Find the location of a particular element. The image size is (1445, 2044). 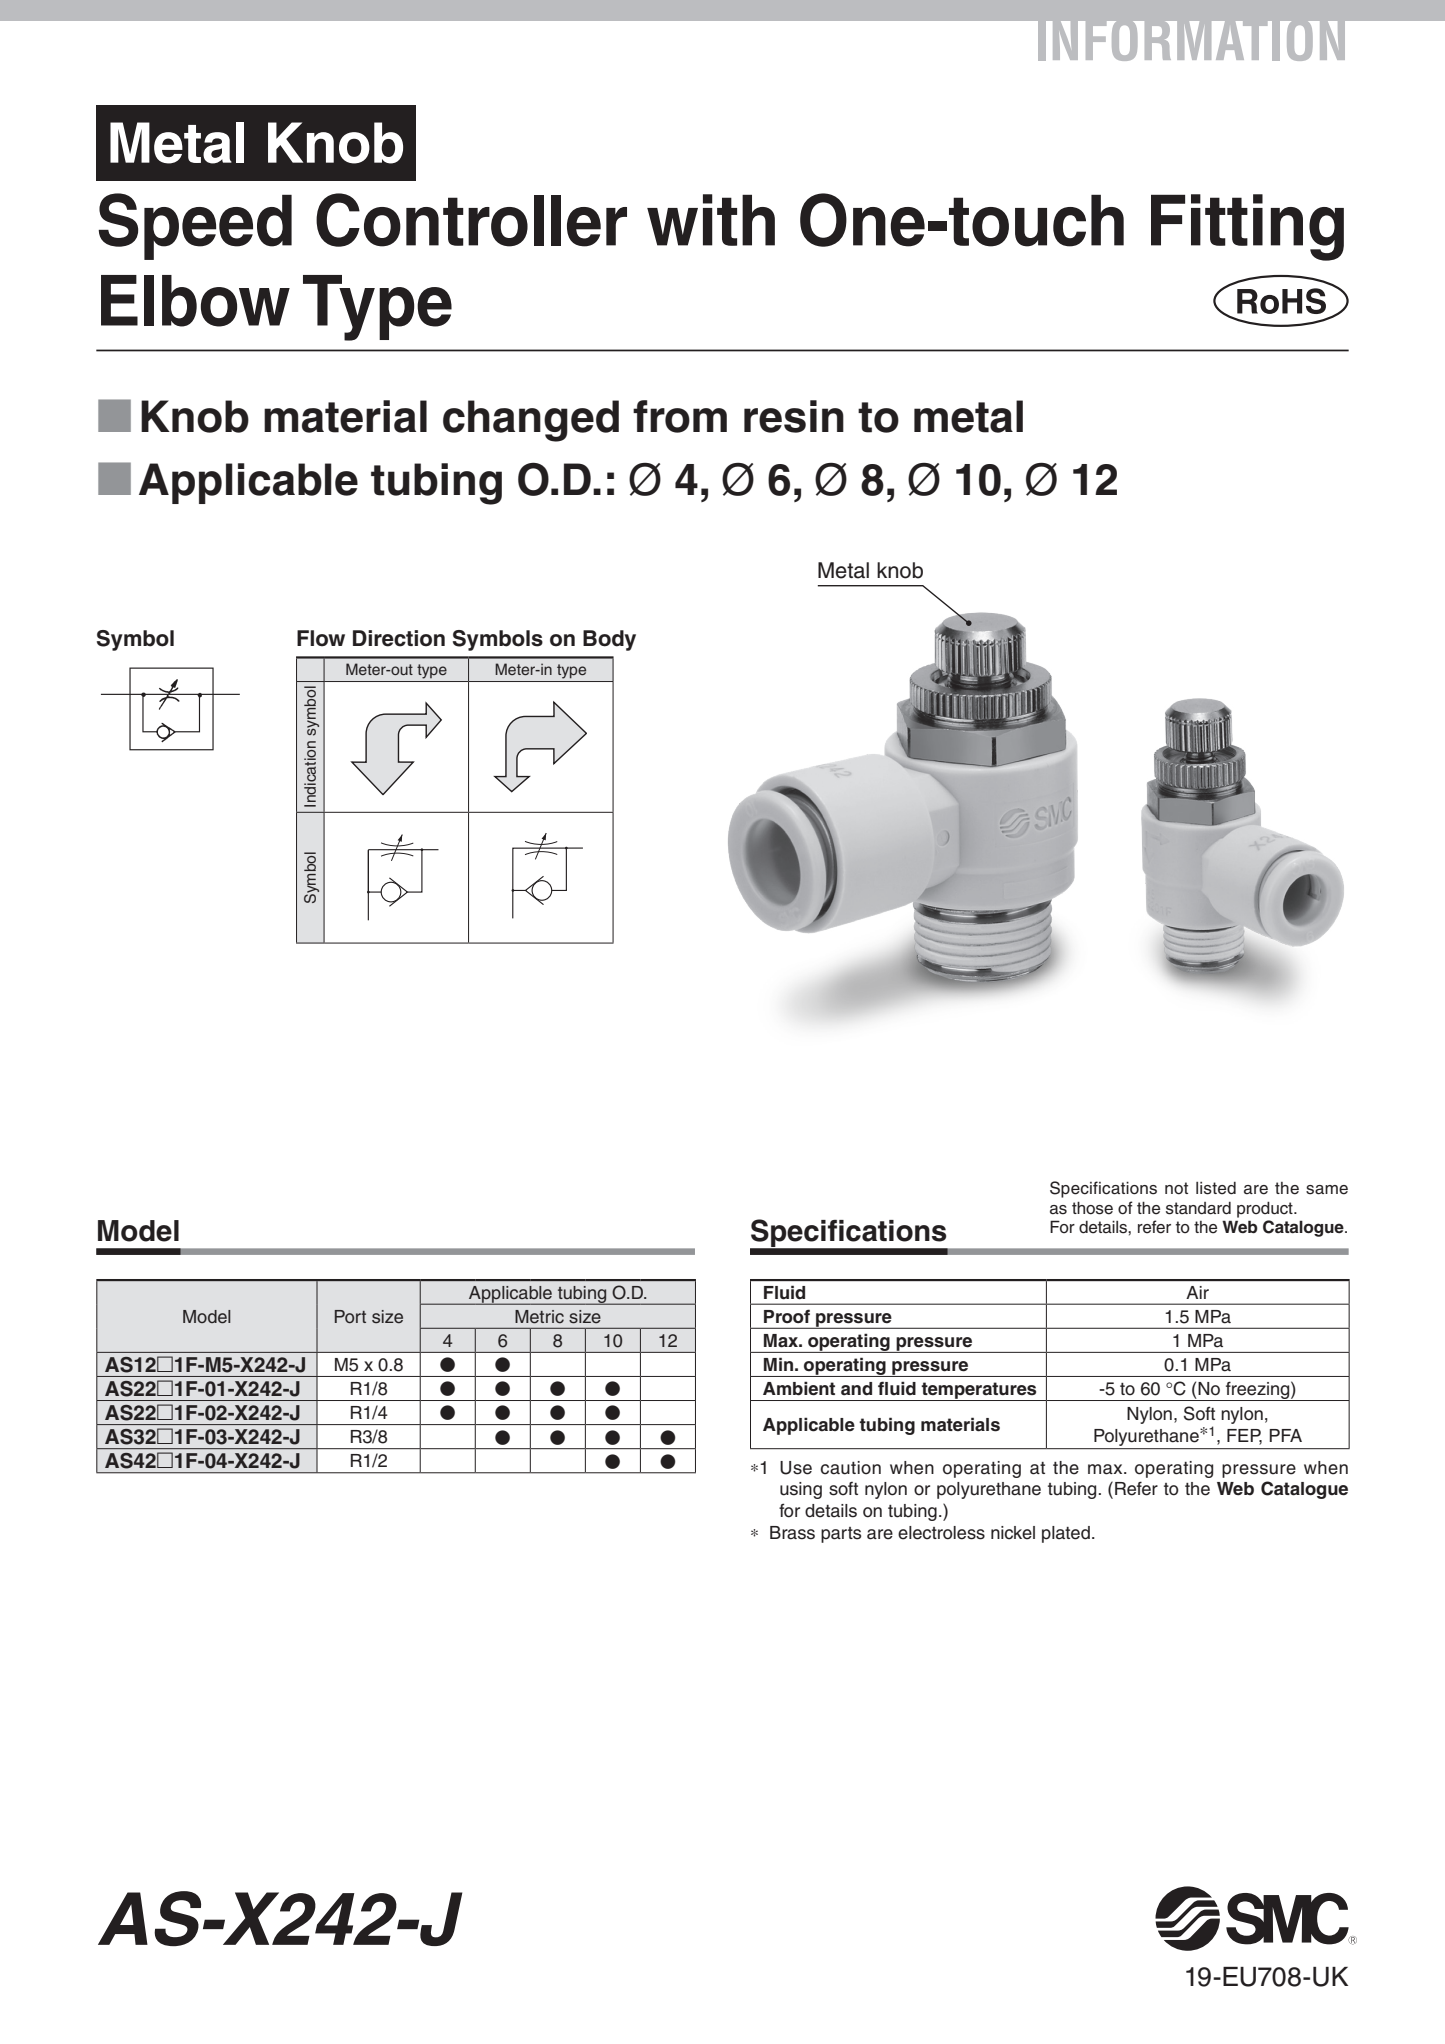

Flow is located at coordinates (321, 638).
